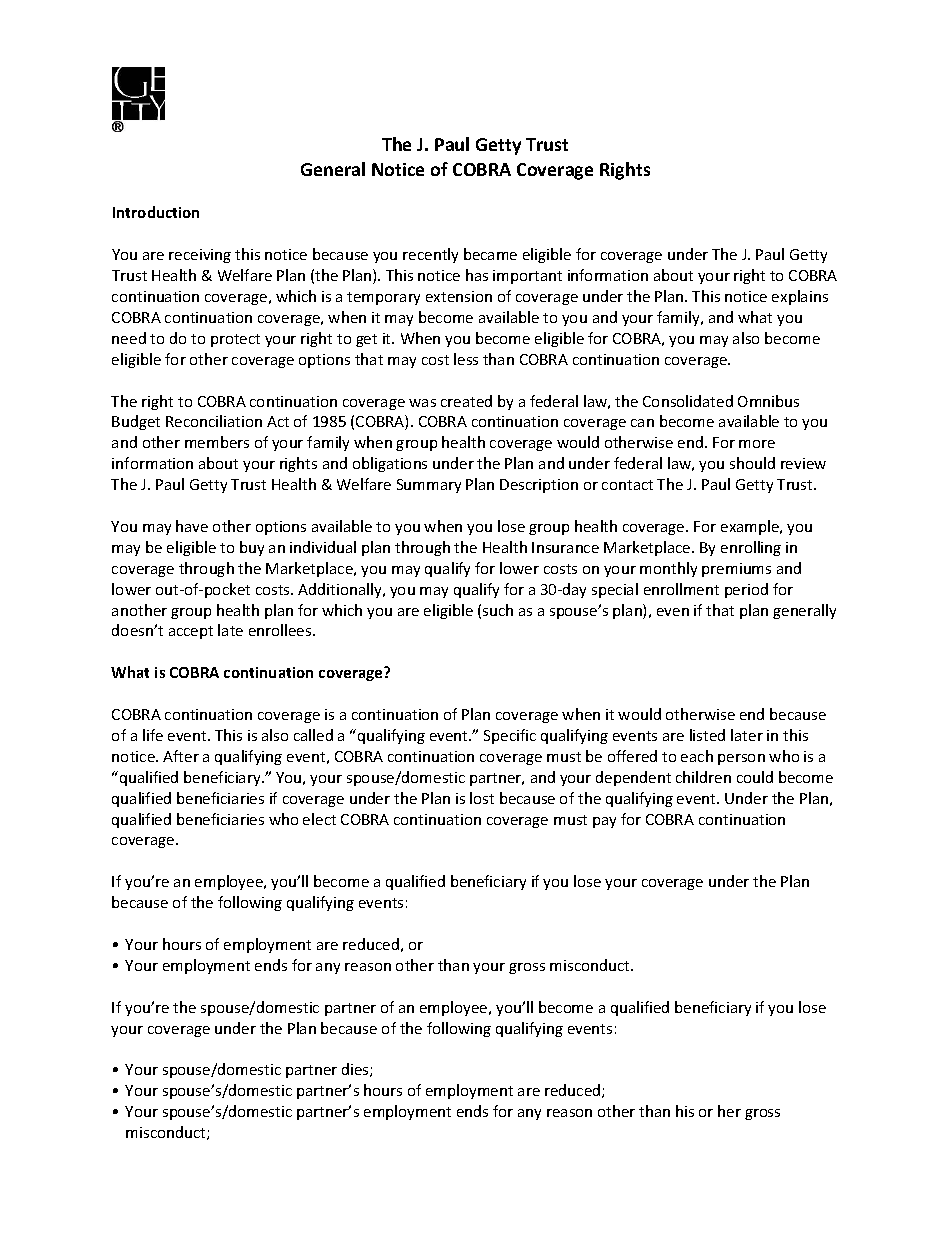 The width and height of the screenshot is (952, 1233). Describe the element at coordinates (200, 256) in the screenshot. I see `receiving` at that location.
